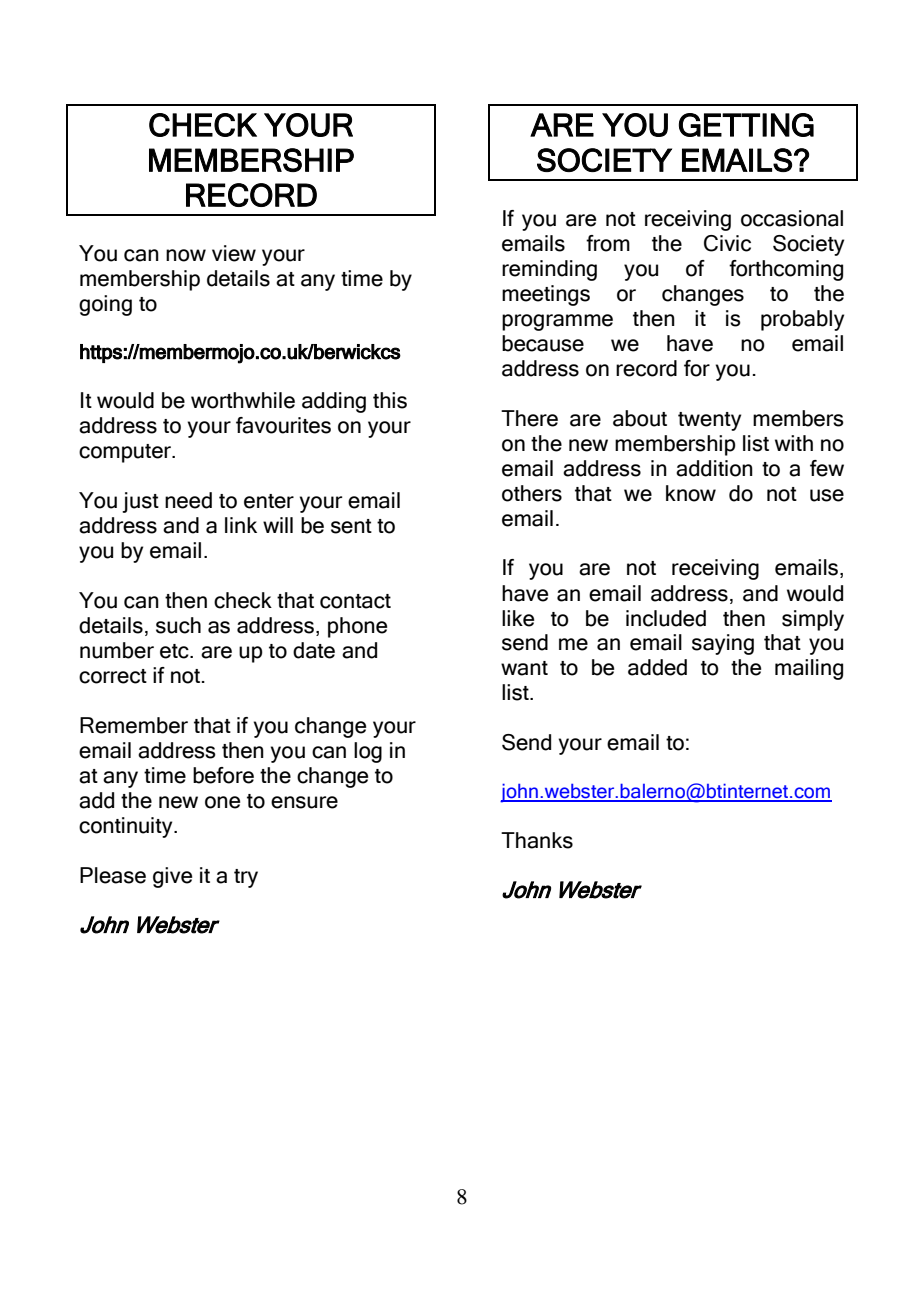  I want to click on GETTING, so click(746, 125).
